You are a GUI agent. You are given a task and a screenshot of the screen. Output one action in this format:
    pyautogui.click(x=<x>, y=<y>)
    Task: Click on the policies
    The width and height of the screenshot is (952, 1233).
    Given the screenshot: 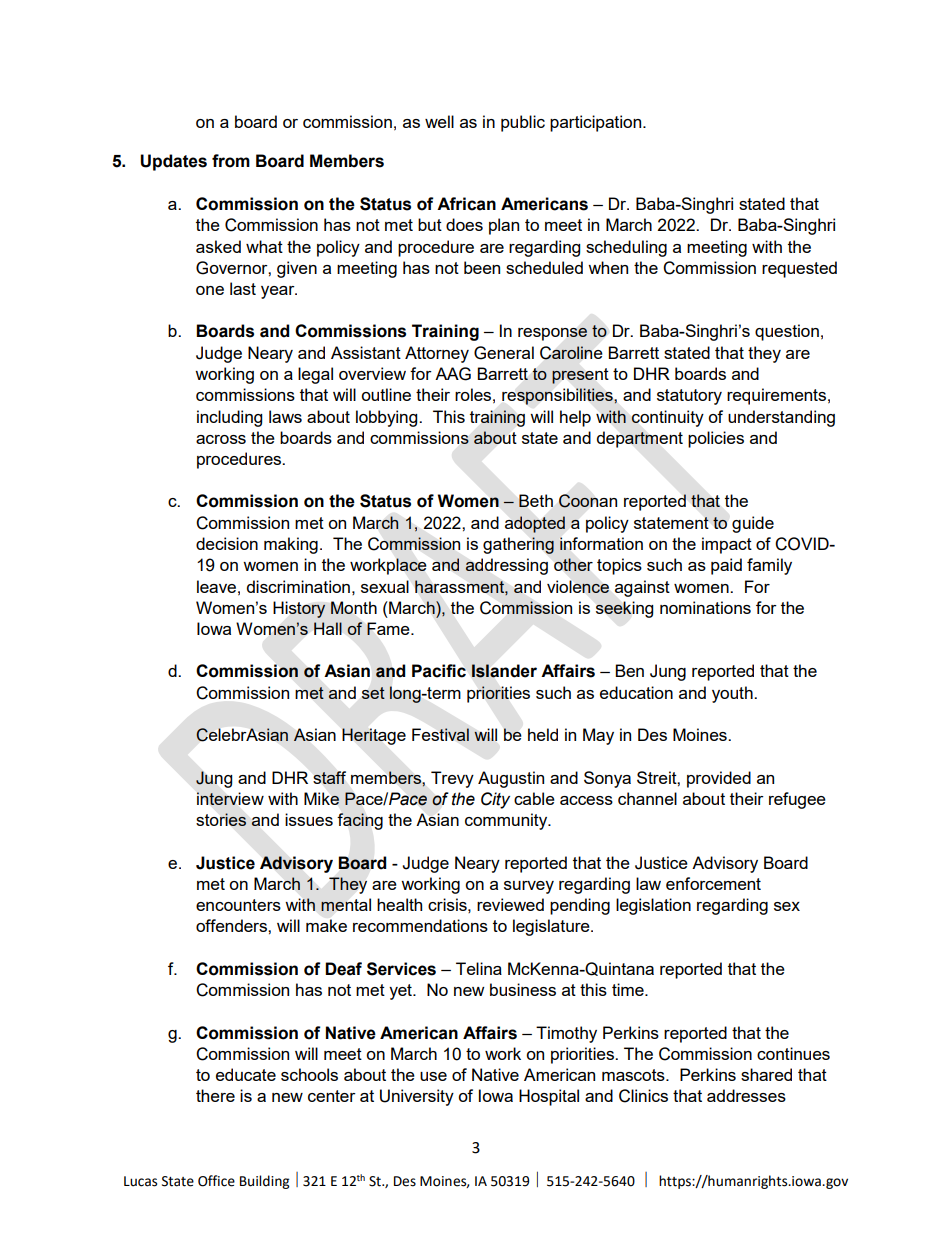 What is the action you would take?
    pyautogui.click(x=716, y=439)
